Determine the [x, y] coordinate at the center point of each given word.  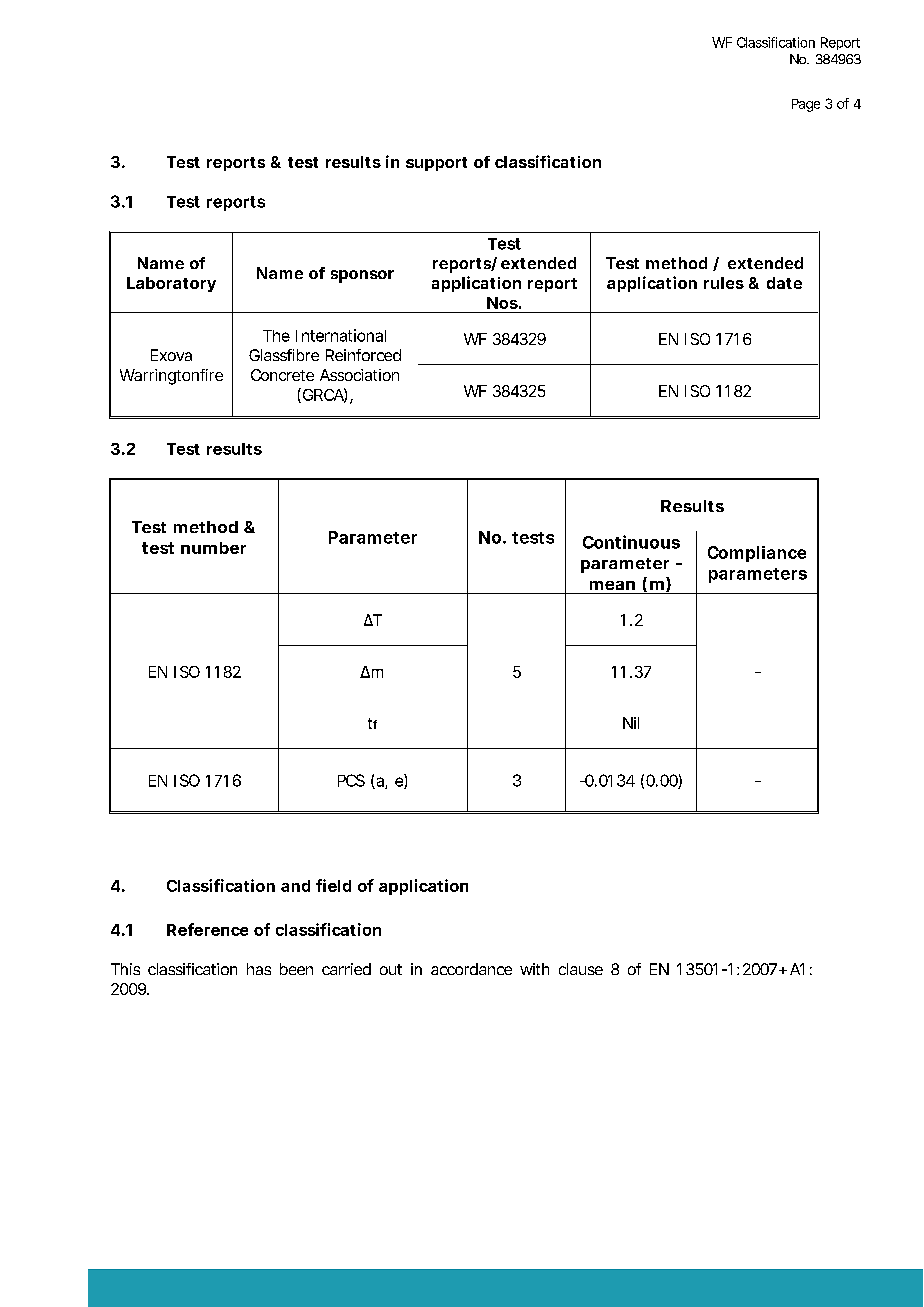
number [213, 548]
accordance [471, 969]
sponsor [362, 276]
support [436, 164]
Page [806, 105]
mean [612, 585]
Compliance [757, 554]
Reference [207, 929]
